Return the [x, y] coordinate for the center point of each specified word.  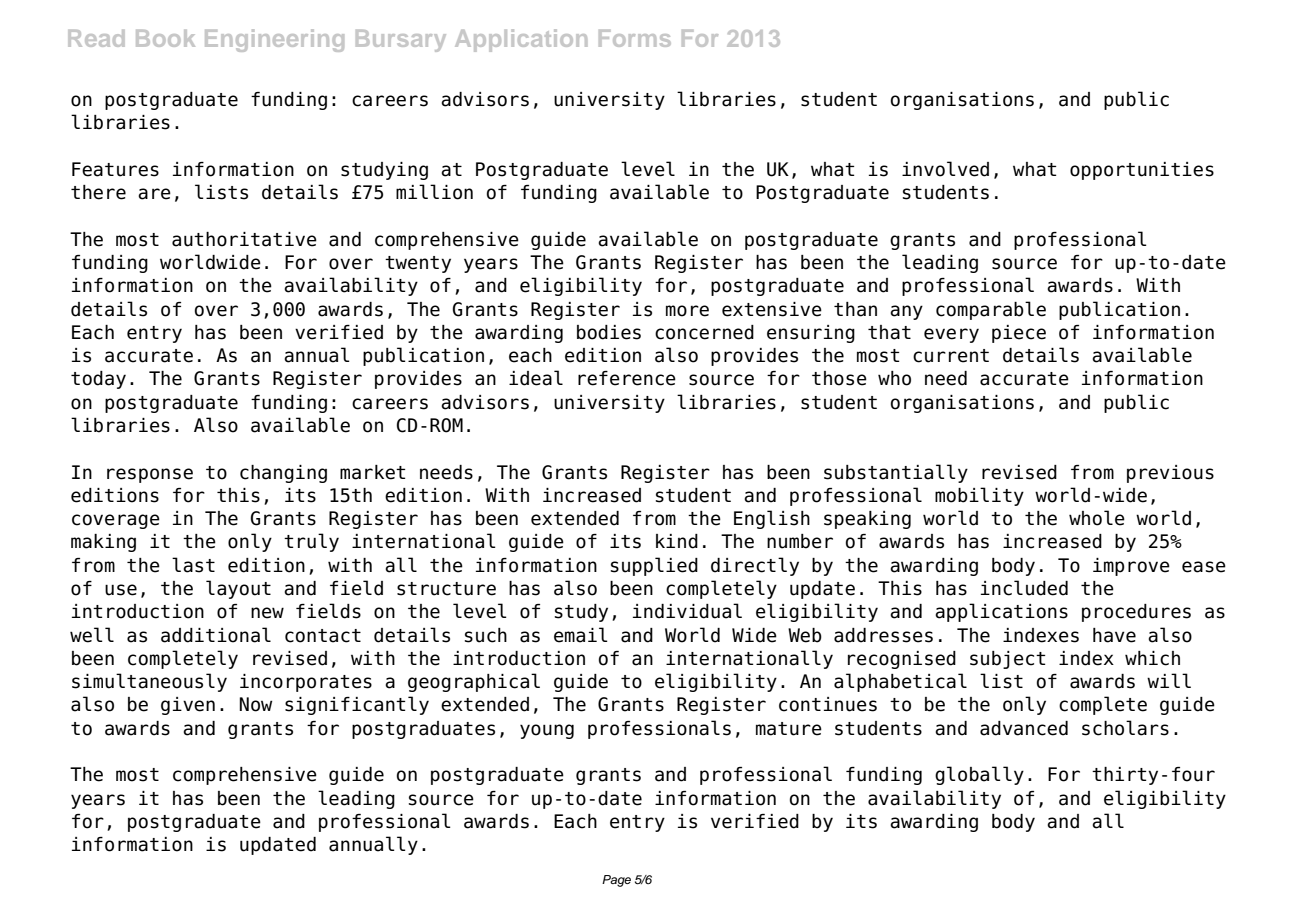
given [188, 706]
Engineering [274, 40]
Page [616, 881]
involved [945, 169]
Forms [635, 38]
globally [979, 775]
